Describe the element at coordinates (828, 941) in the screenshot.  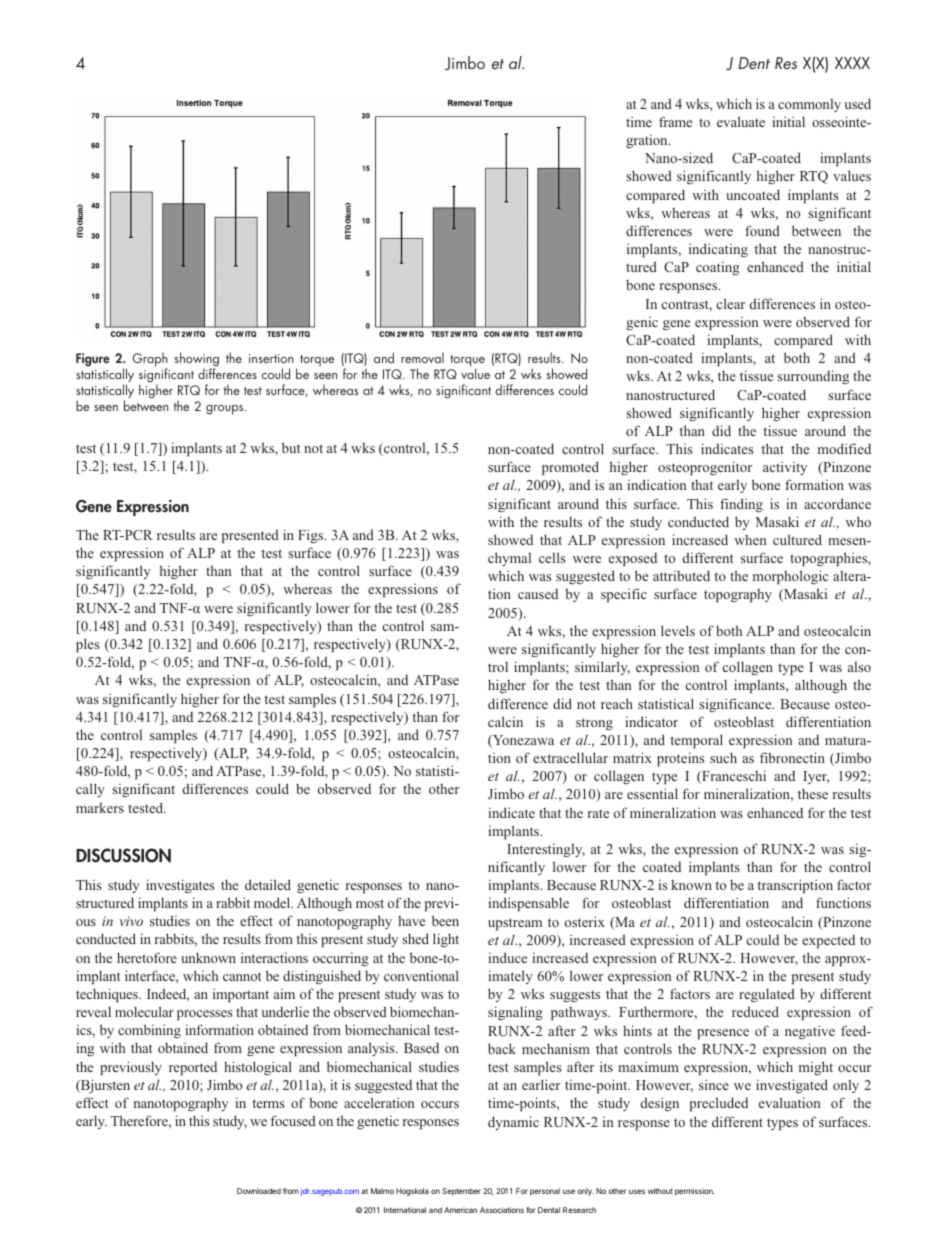
I see `expected` at that location.
